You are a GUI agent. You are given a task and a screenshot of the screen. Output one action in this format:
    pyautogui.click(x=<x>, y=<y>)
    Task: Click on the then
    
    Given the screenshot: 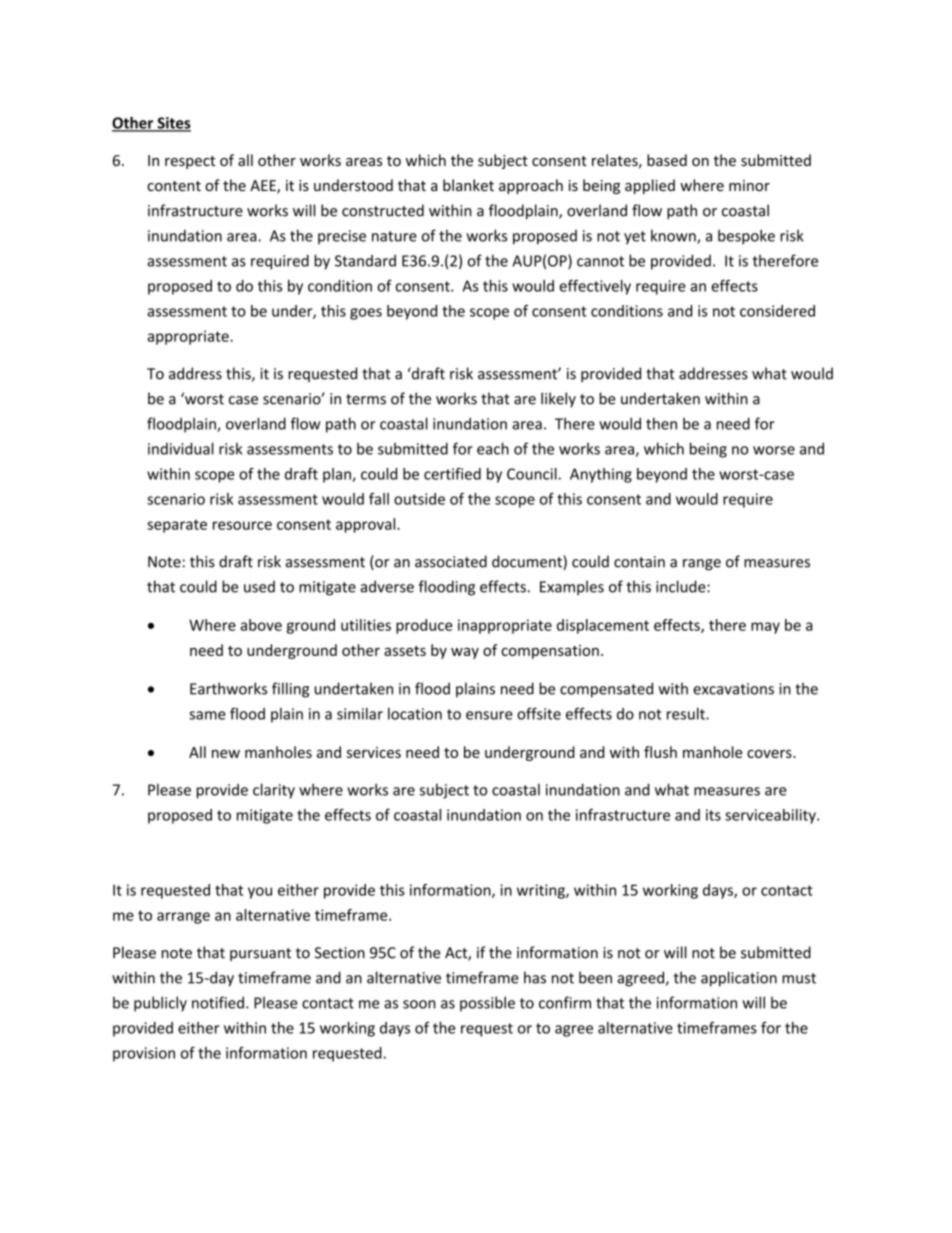 What is the action you would take?
    pyautogui.click(x=661, y=423)
